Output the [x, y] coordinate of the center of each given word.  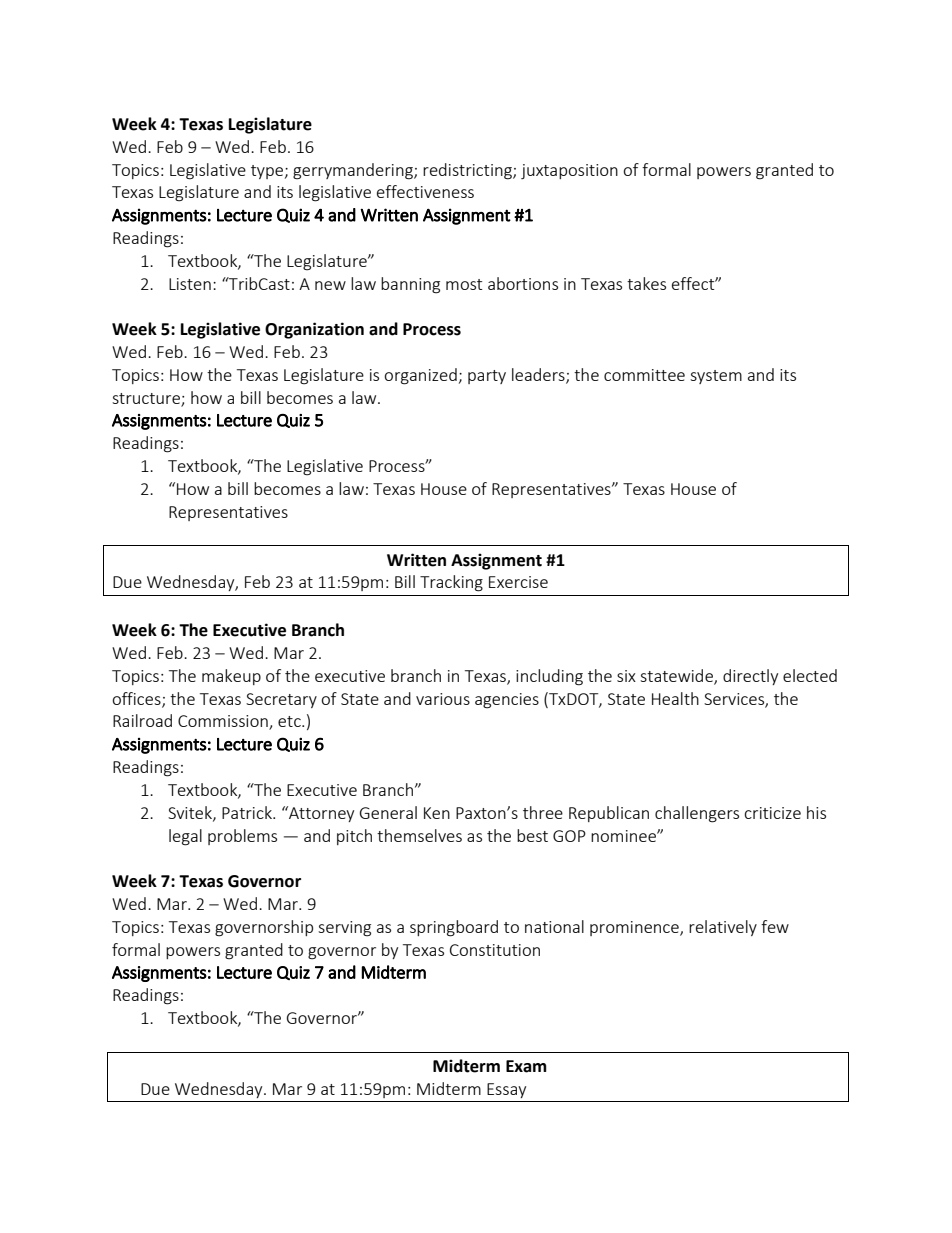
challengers [697, 814]
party [487, 377]
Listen [190, 284]
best [532, 835]
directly [750, 677]
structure [147, 399]
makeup [231, 677]
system [716, 377]
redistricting [468, 171]
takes [646, 283]
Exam [526, 1066]
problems [242, 837]
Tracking [451, 583]
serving [344, 929]
